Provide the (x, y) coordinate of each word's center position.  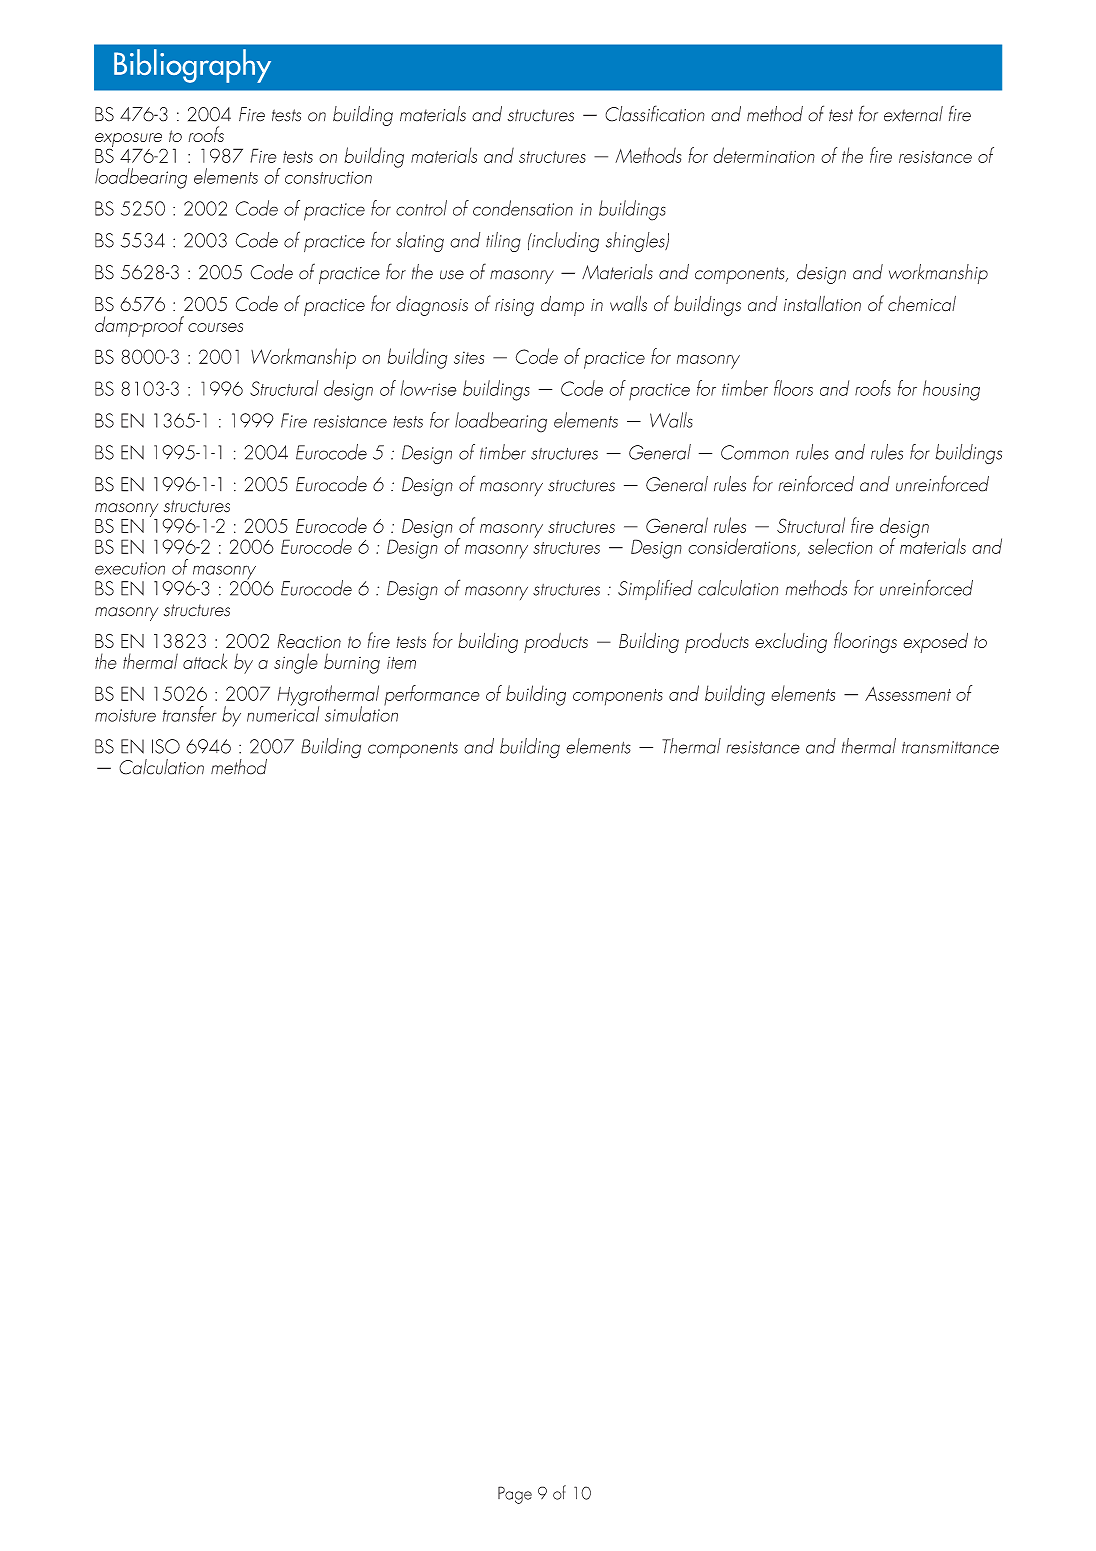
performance (432, 695)
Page (515, 1495)
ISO (166, 746)
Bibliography (192, 66)
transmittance (950, 747)
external (913, 114)
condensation (523, 208)
